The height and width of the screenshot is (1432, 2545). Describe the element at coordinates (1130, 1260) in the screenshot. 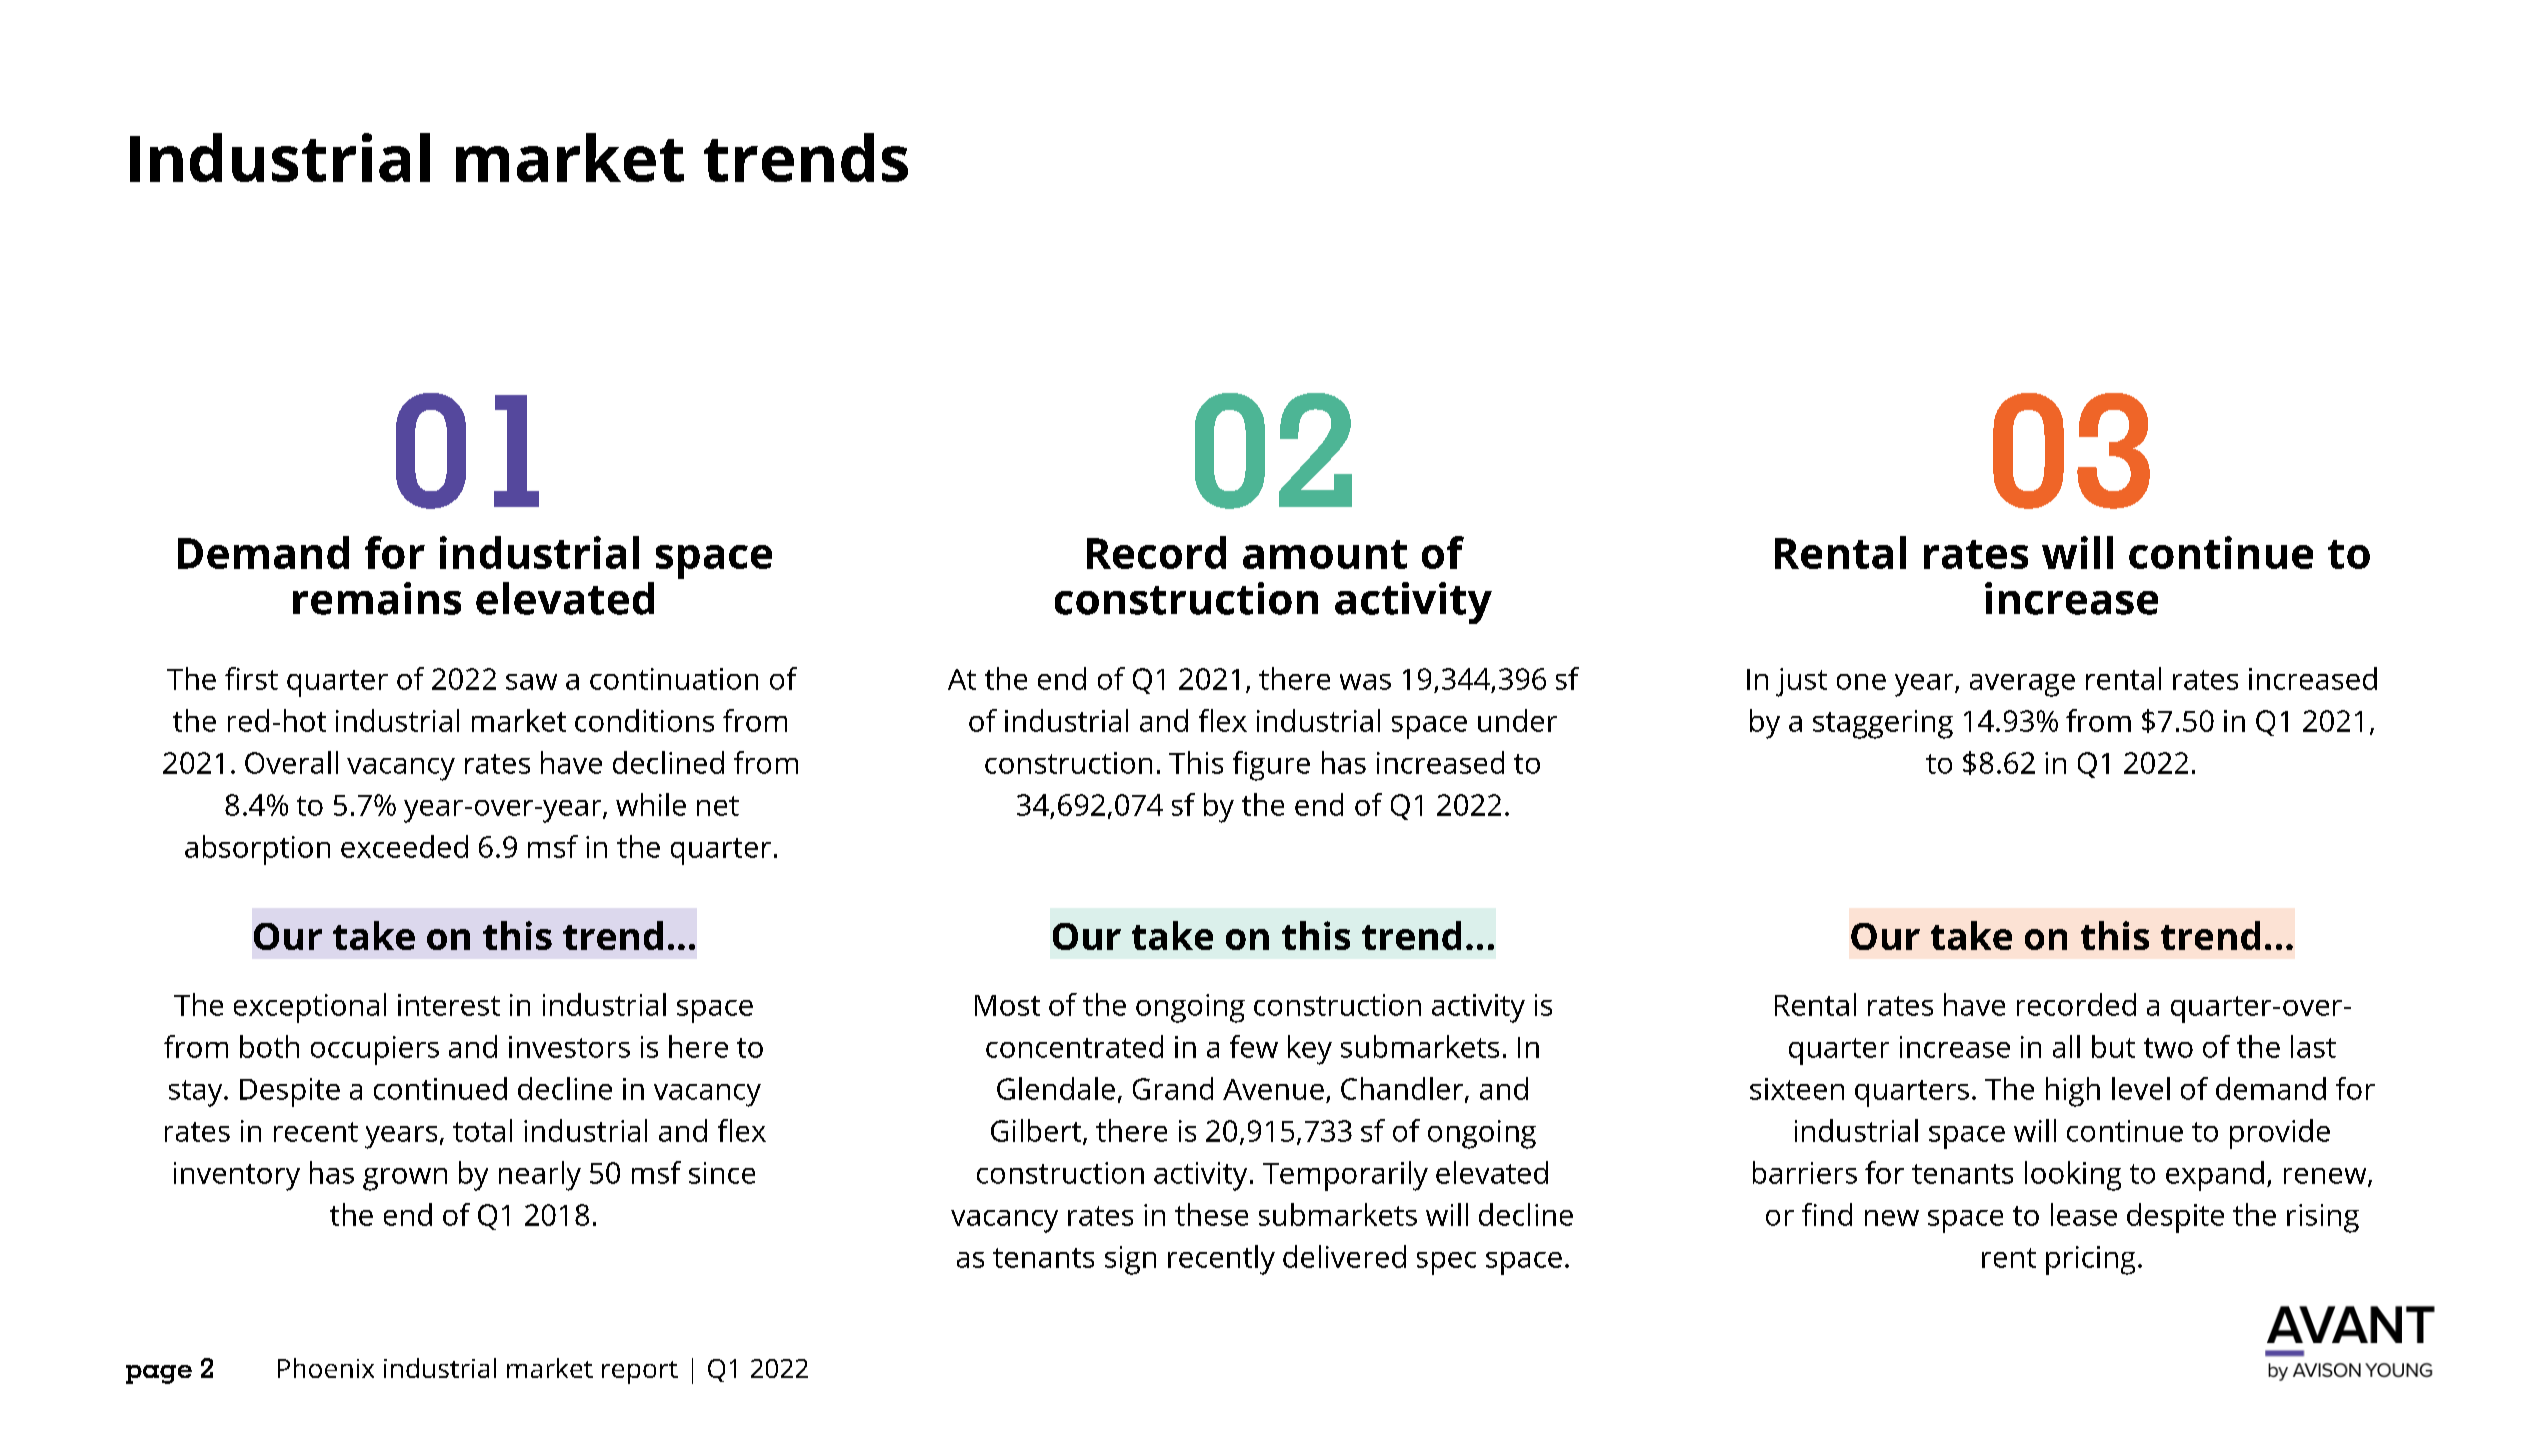

I see `sign` at that location.
